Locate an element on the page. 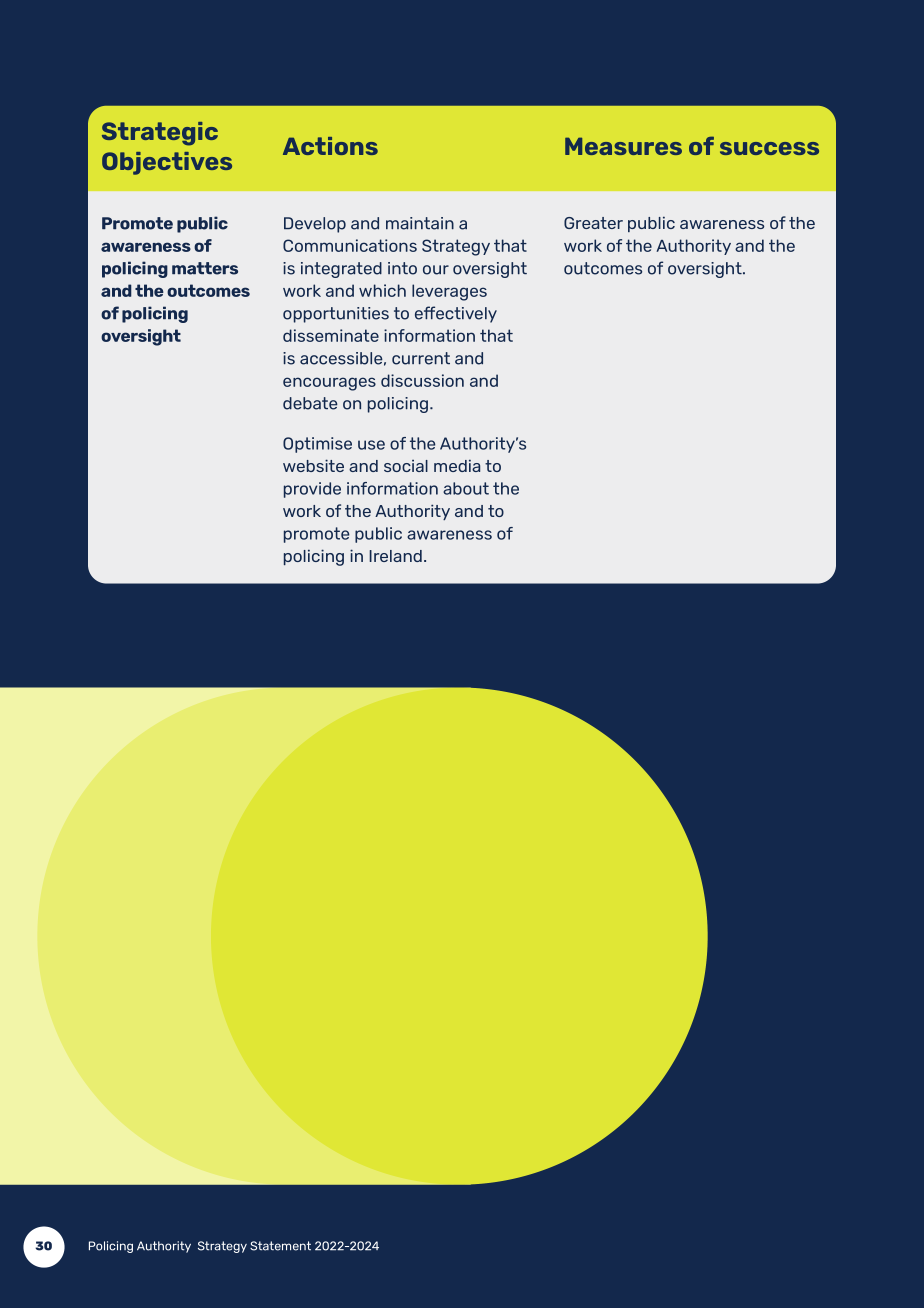 The image size is (924, 1308). social is located at coordinates (406, 466).
